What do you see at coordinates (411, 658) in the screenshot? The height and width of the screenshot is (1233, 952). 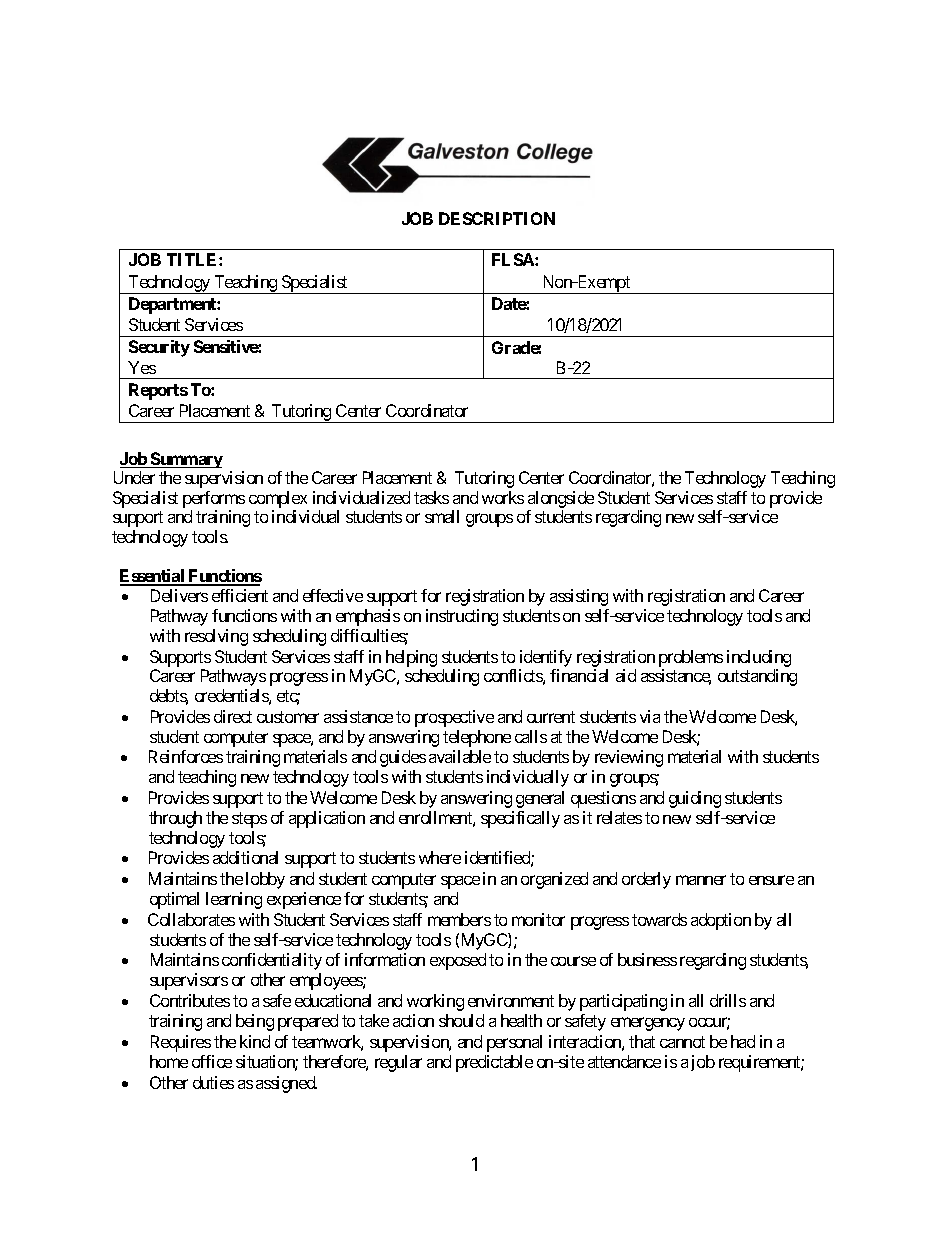 I see `helping` at bounding box center [411, 658].
